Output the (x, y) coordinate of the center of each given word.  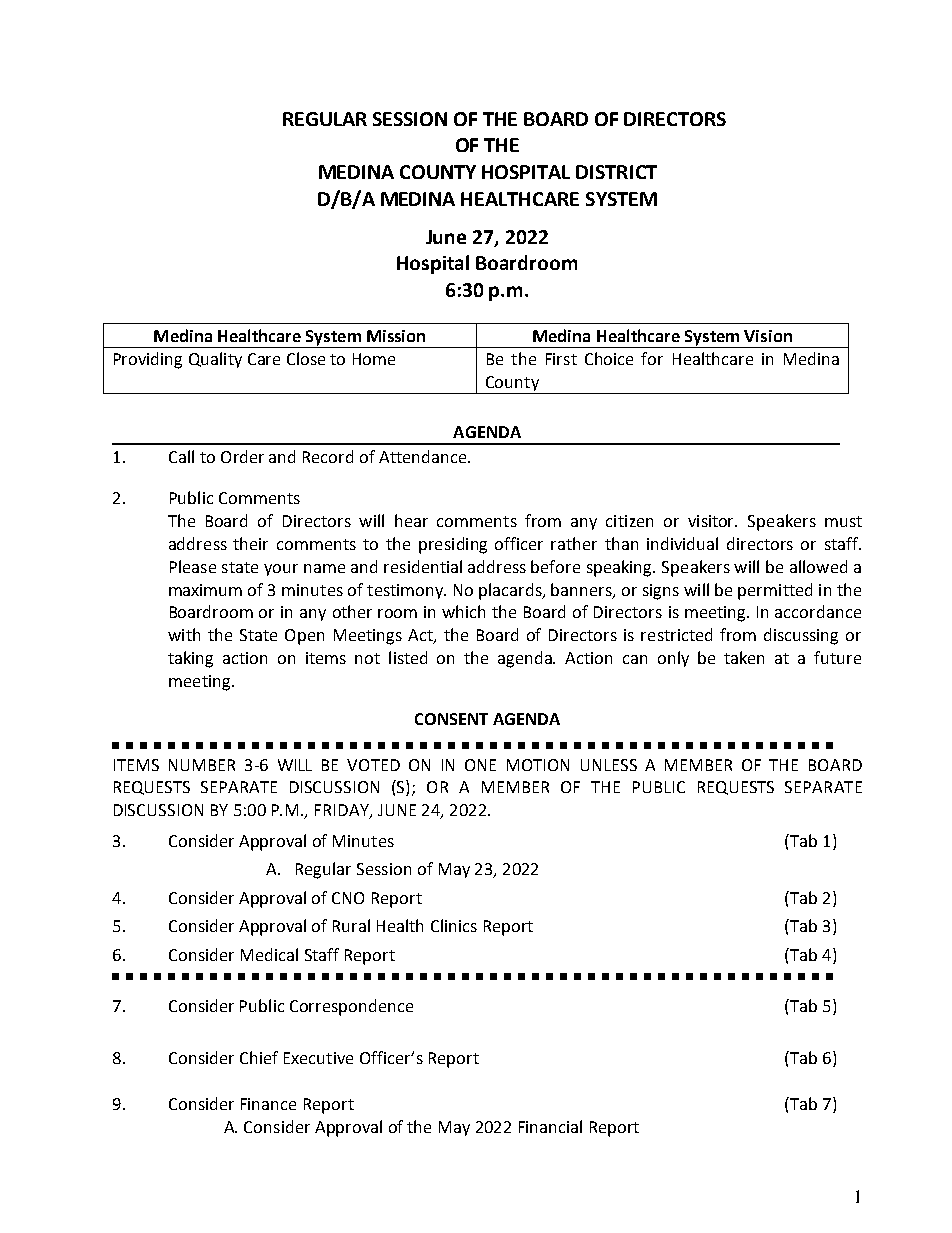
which (463, 611)
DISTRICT (616, 172)
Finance (268, 1104)
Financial (550, 1126)
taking (190, 659)
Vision (768, 336)
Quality (215, 360)
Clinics (454, 925)
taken (744, 657)
